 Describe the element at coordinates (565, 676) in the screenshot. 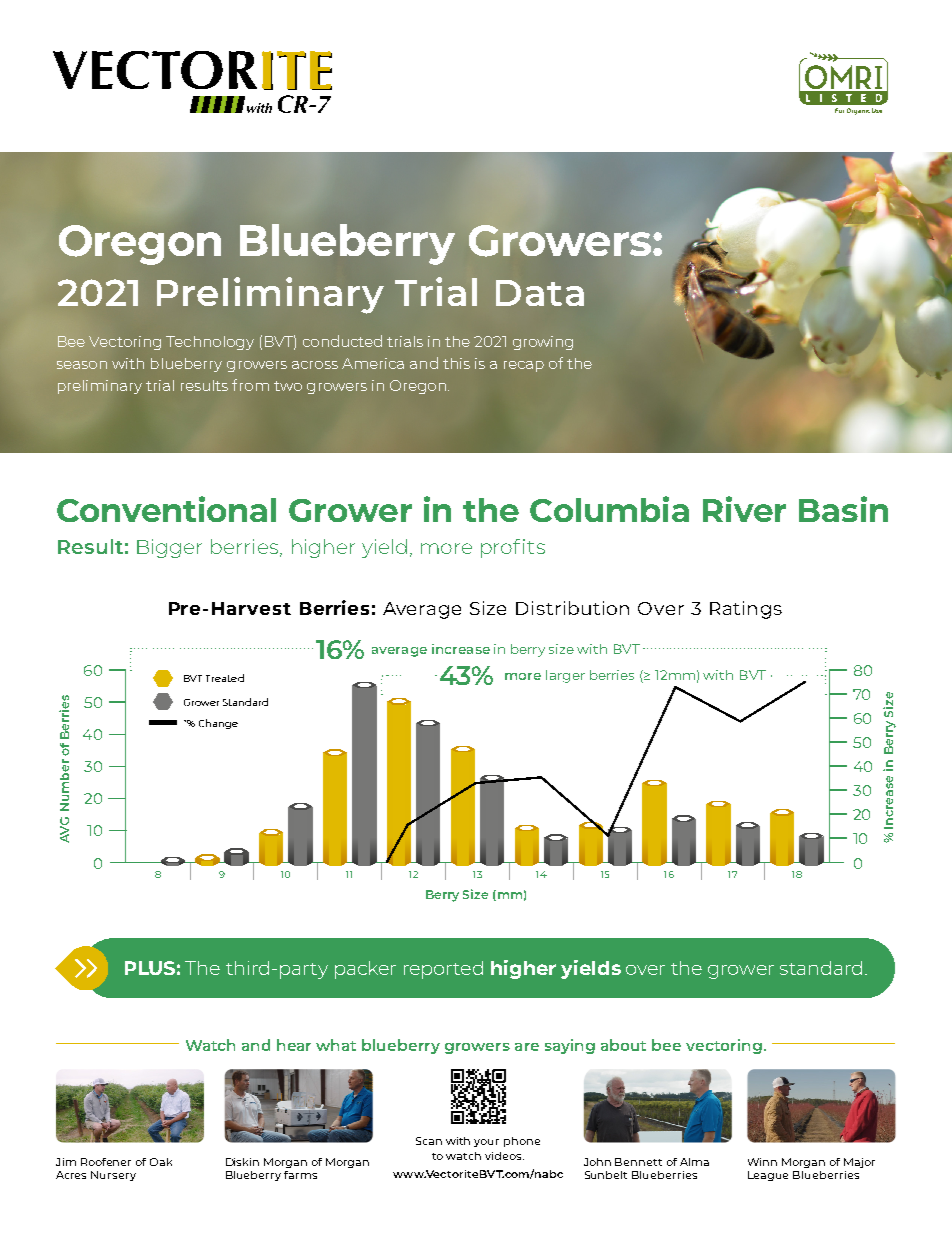

I see `larger` at that location.
